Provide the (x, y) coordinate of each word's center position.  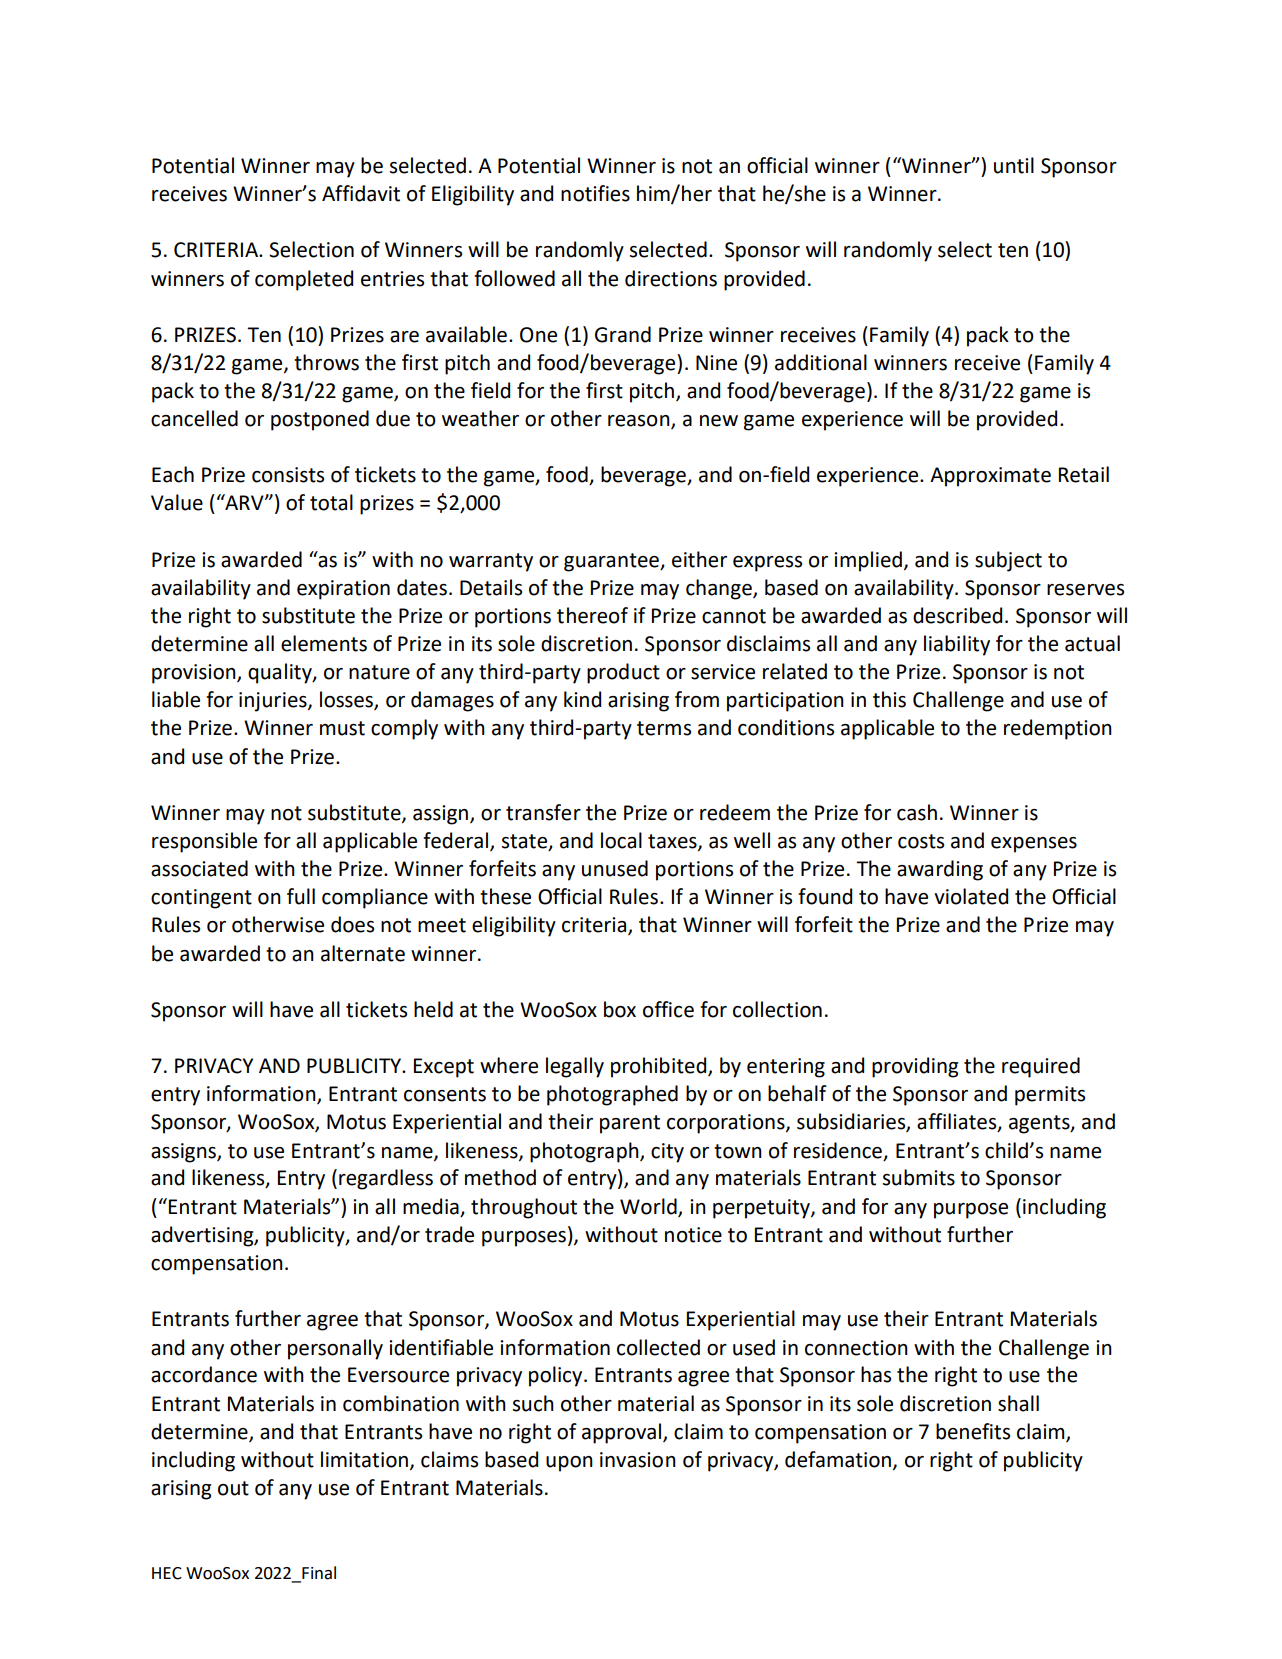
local (621, 840)
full (301, 896)
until (1014, 165)
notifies (595, 193)
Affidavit (361, 193)
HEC (167, 1573)
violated (971, 896)
